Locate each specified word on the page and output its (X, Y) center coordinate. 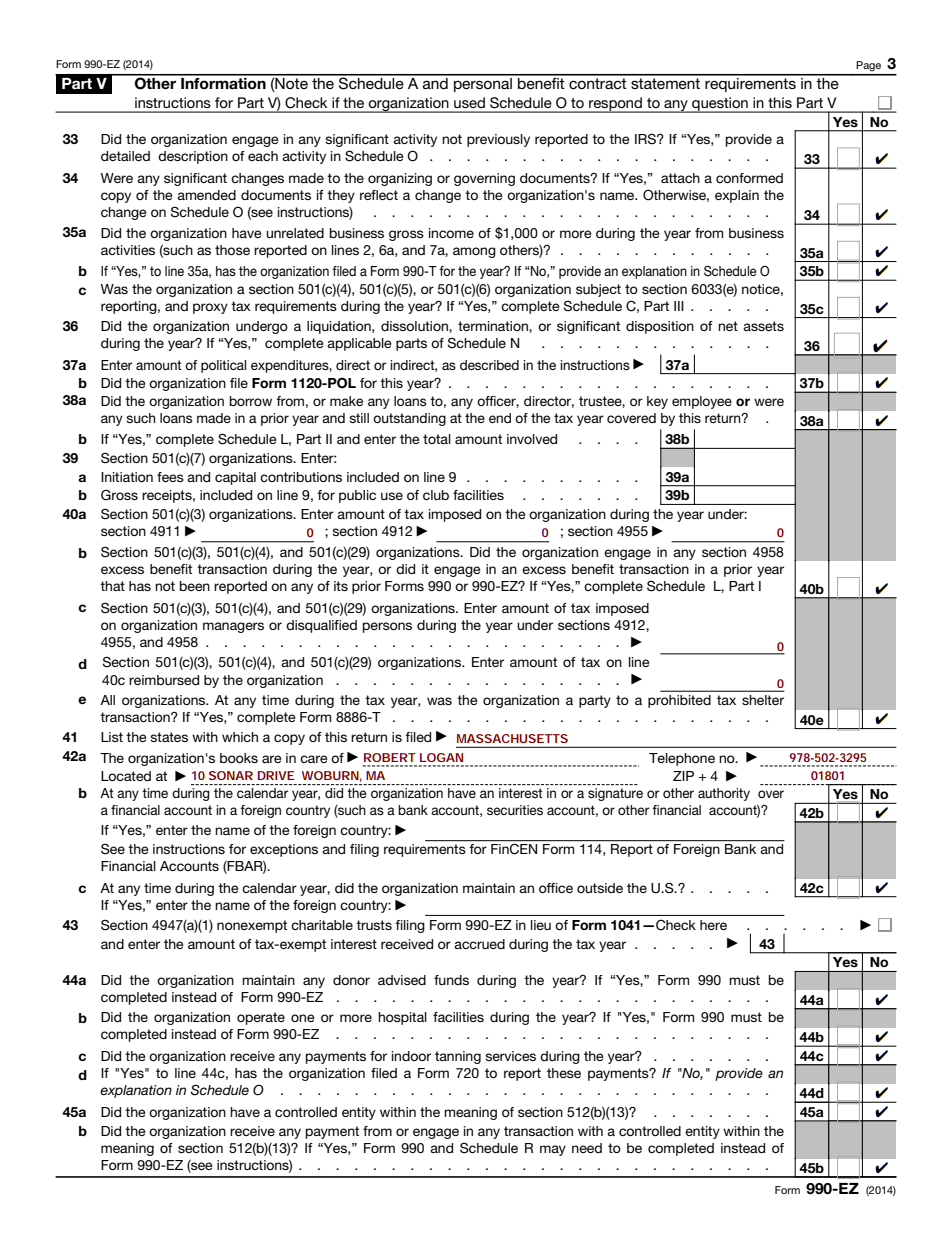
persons (387, 627)
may (553, 1150)
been (195, 586)
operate (261, 1018)
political (224, 366)
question (720, 105)
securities (515, 810)
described (489, 365)
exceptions (284, 850)
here (713, 925)
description (193, 157)
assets (763, 326)
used (469, 102)
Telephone (682, 759)
